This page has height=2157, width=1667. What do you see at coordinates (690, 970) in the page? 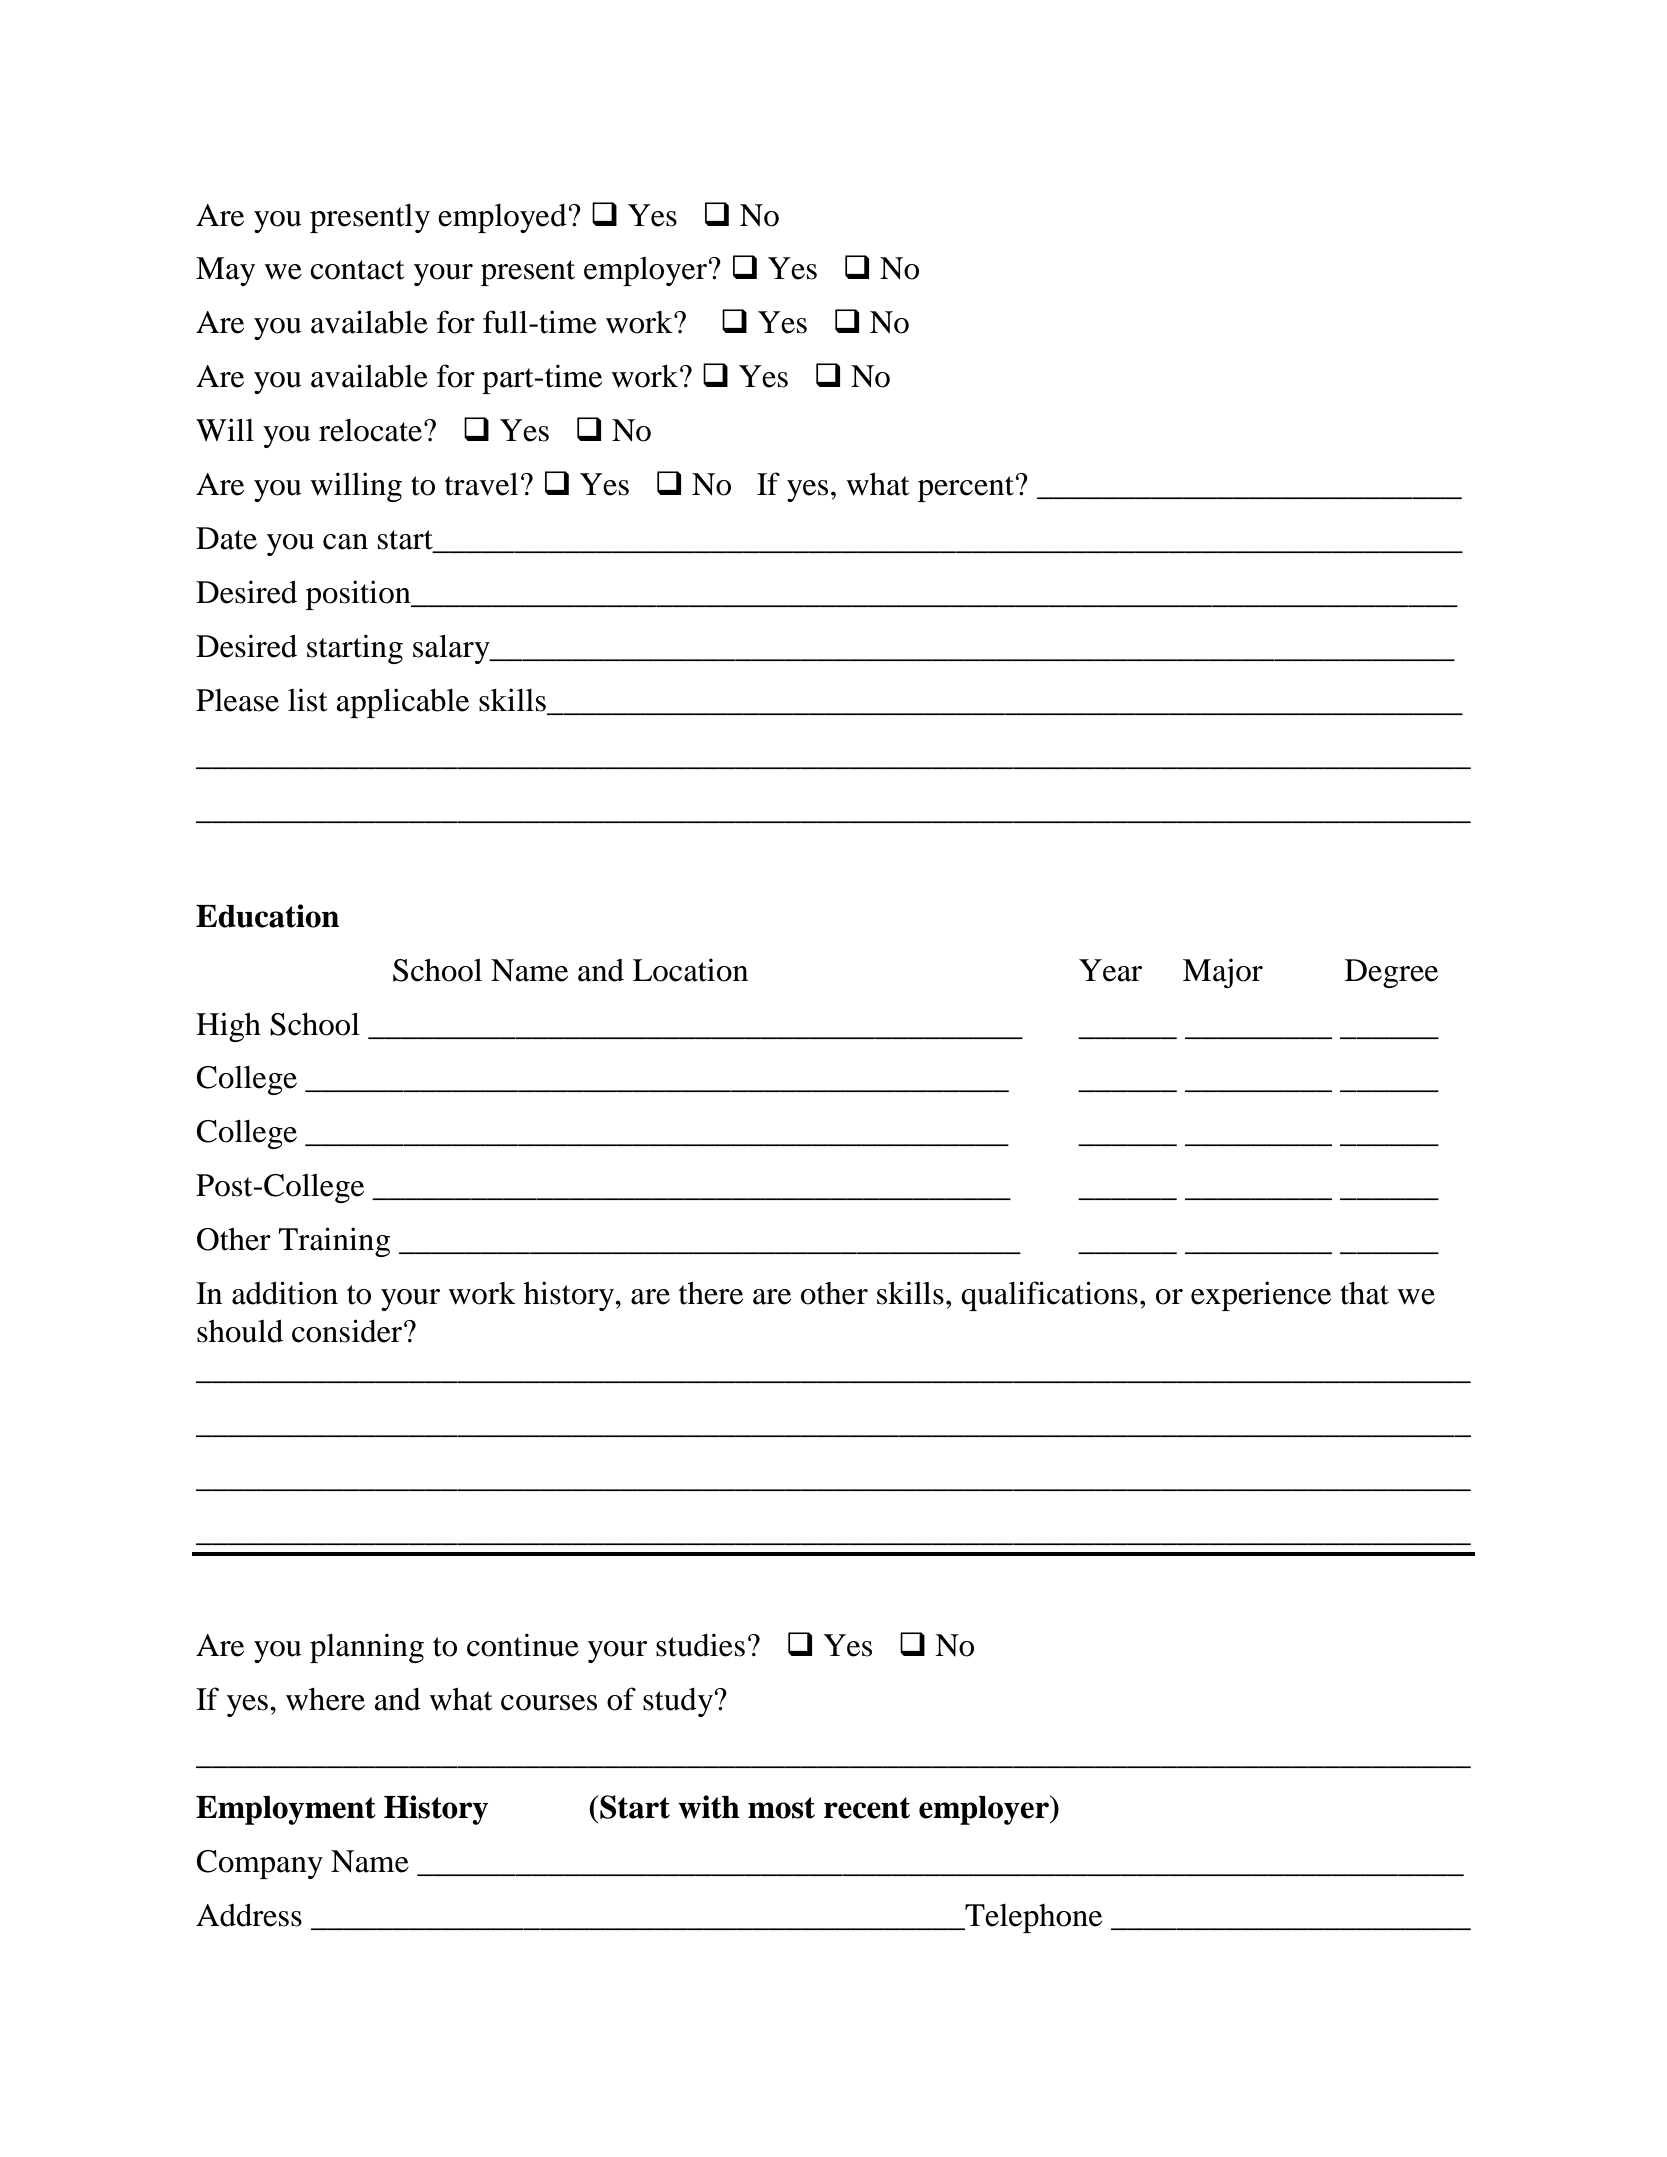
I see `Location` at bounding box center [690, 970].
